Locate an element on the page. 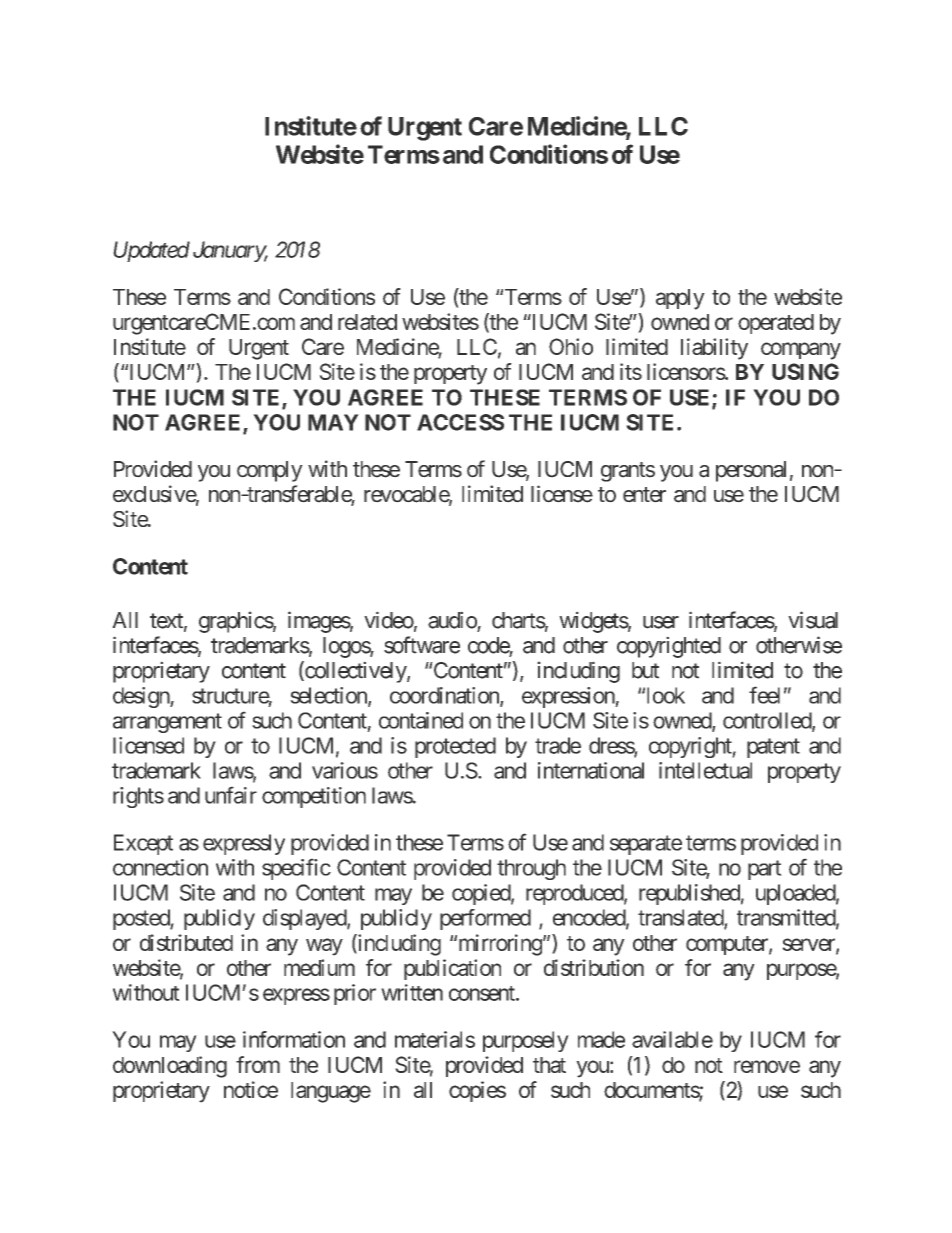  from is located at coordinates (258, 1064).
